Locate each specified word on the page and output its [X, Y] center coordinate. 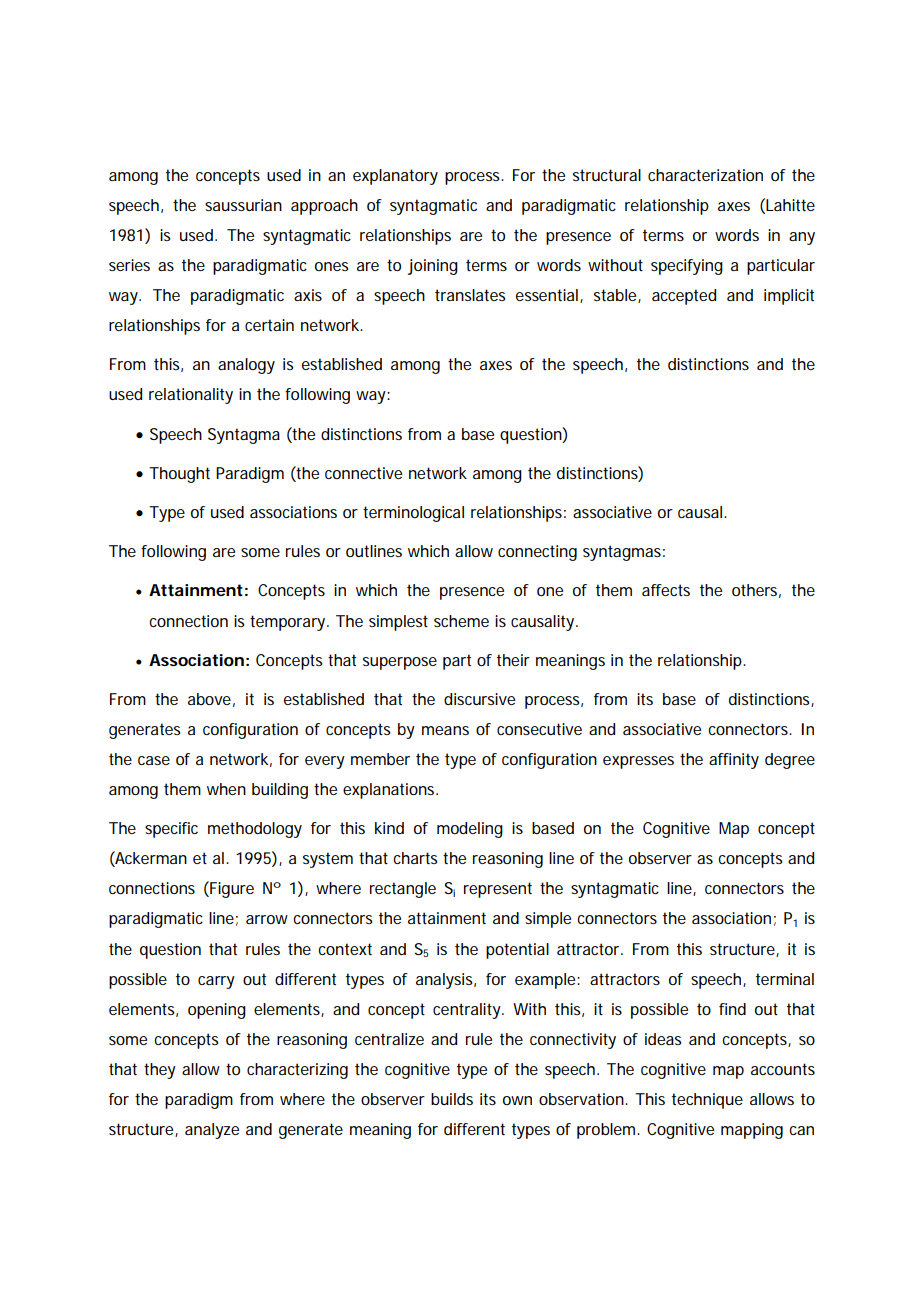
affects [666, 590]
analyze [212, 1131]
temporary [289, 623]
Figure [231, 889]
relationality [191, 396]
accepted [684, 297]
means [445, 730]
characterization [705, 175]
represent [498, 890]
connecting [537, 553]
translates [470, 295]
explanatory [395, 177]
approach [324, 207]
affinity [734, 761]
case [154, 760]
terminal [785, 979]
